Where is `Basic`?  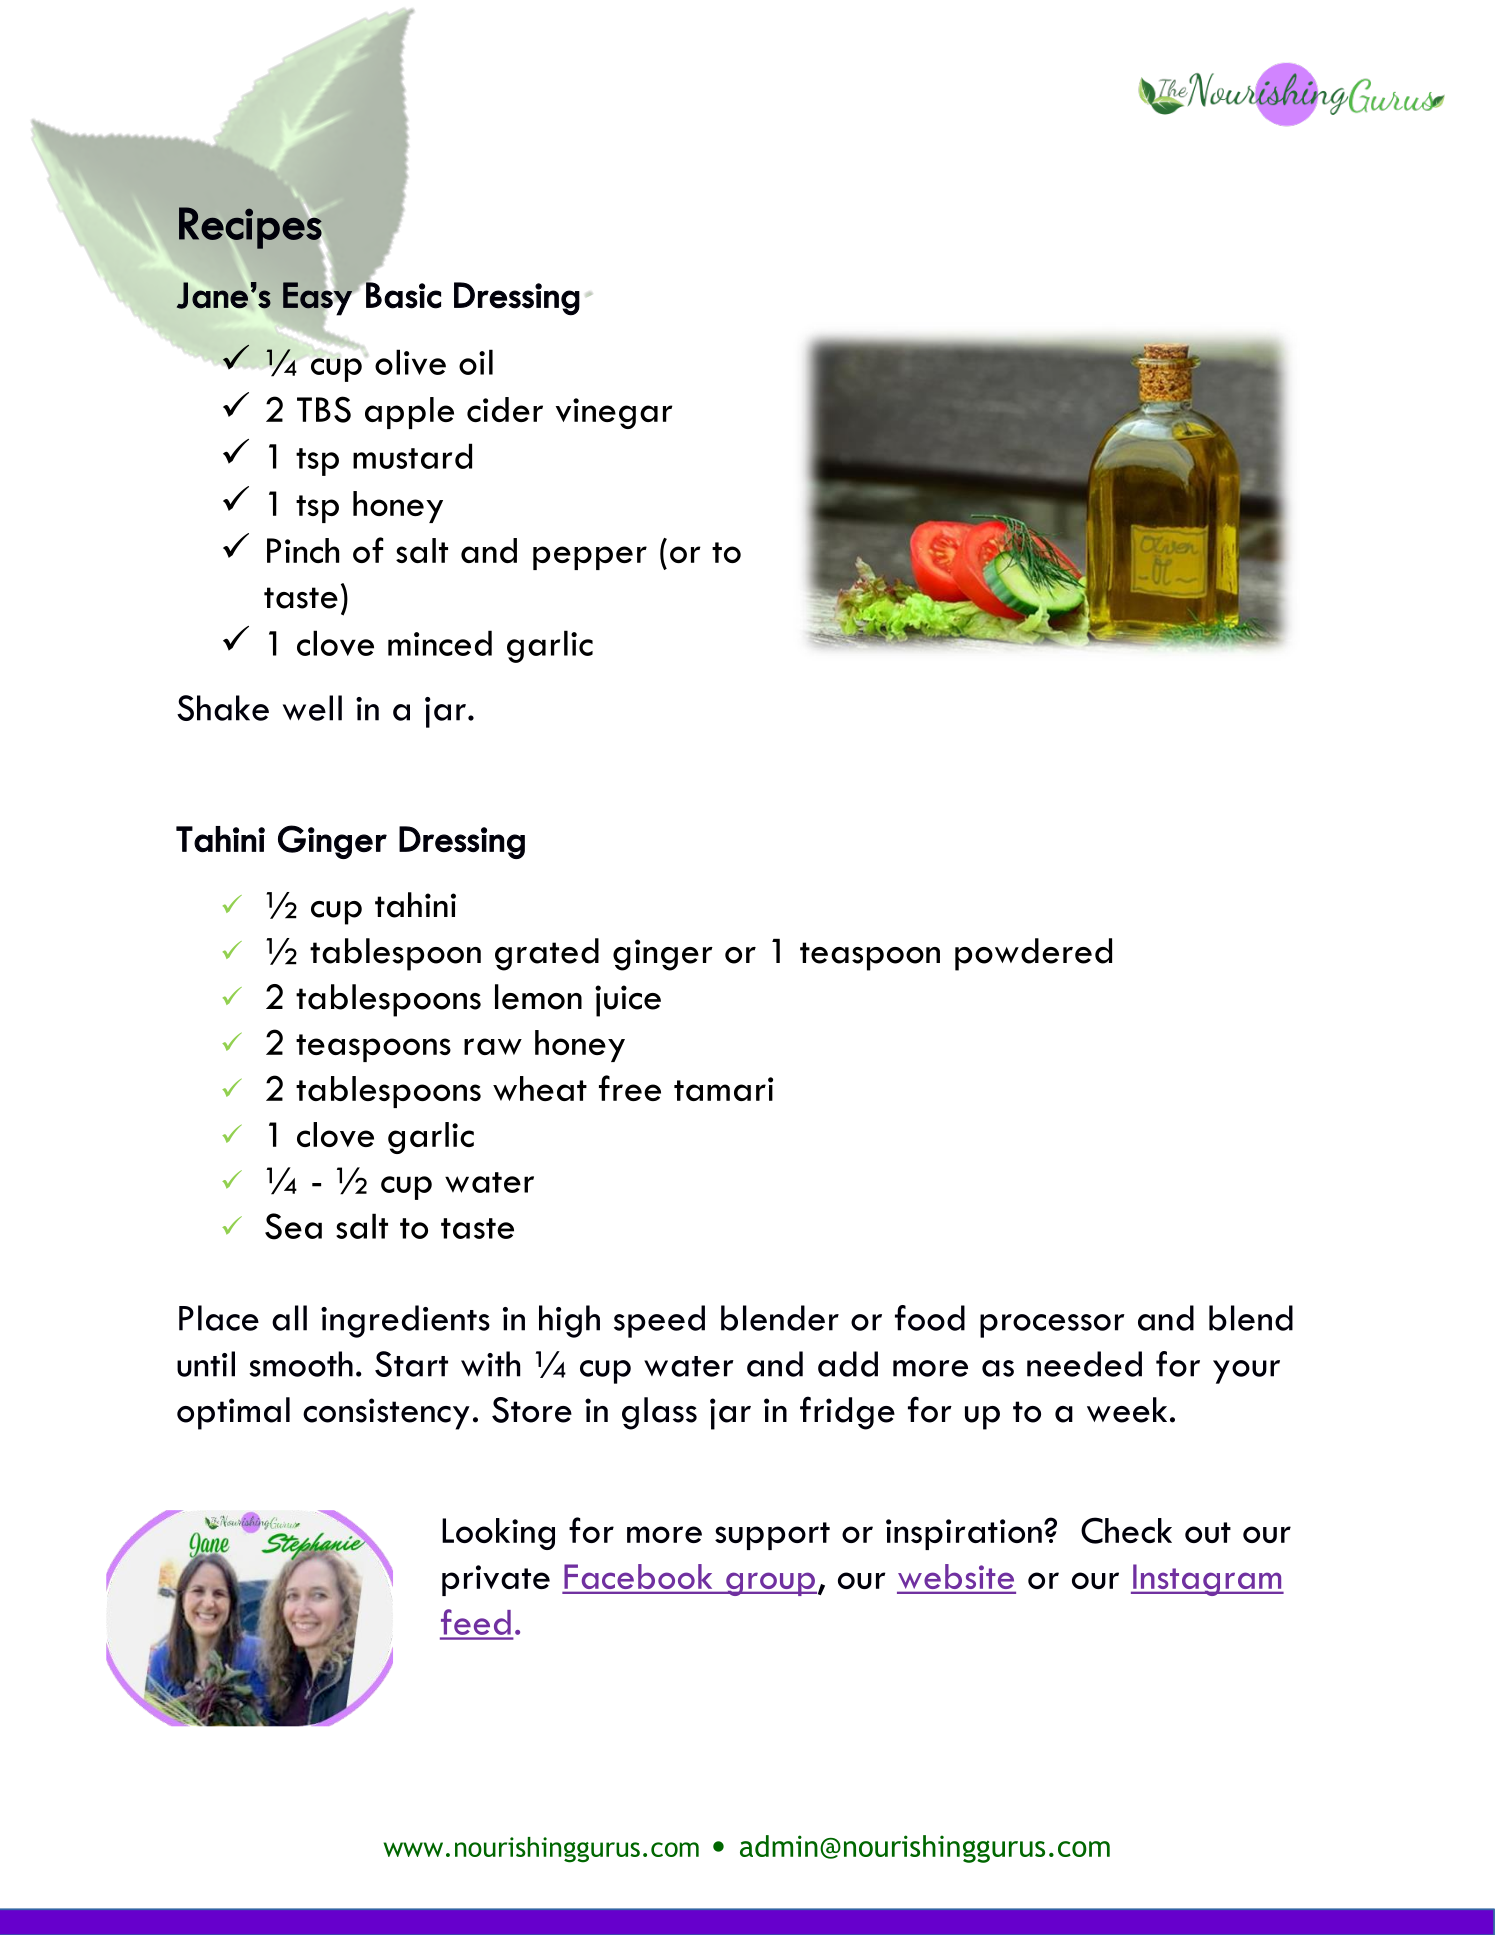 Basic is located at coordinates (402, 294).
